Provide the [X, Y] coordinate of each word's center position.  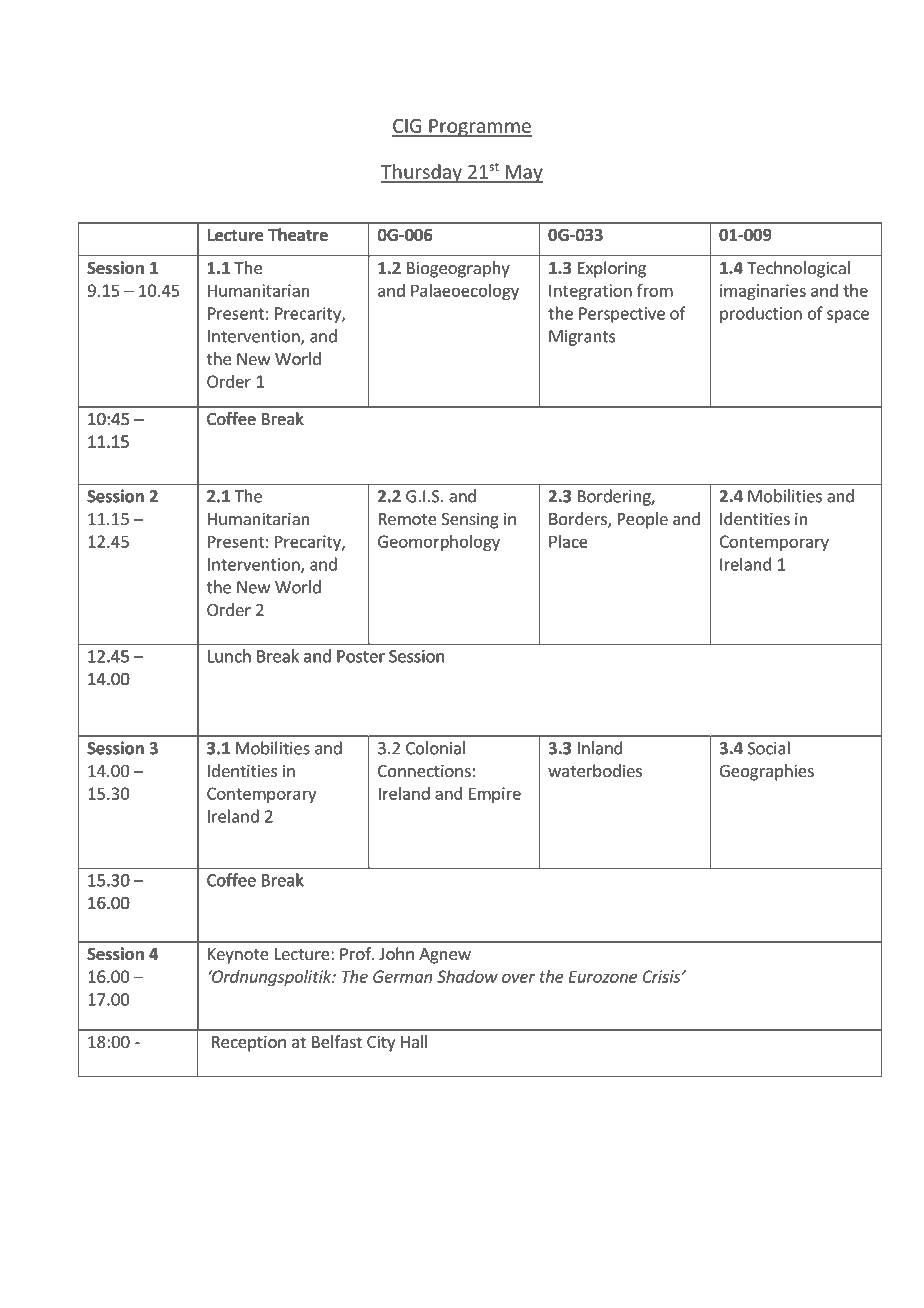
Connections [424, 770]
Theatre [298, 235]
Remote [408, 519]
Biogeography [458, 269]
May [523, 174]
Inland [600, 748]
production [761, 314]
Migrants [582, 338]
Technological [798, 269]
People [643, 520]
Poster [361, 656]
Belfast [337, 1041]
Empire [495, 795]
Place [568, 541]
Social [769, 748]
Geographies [767, 772]
